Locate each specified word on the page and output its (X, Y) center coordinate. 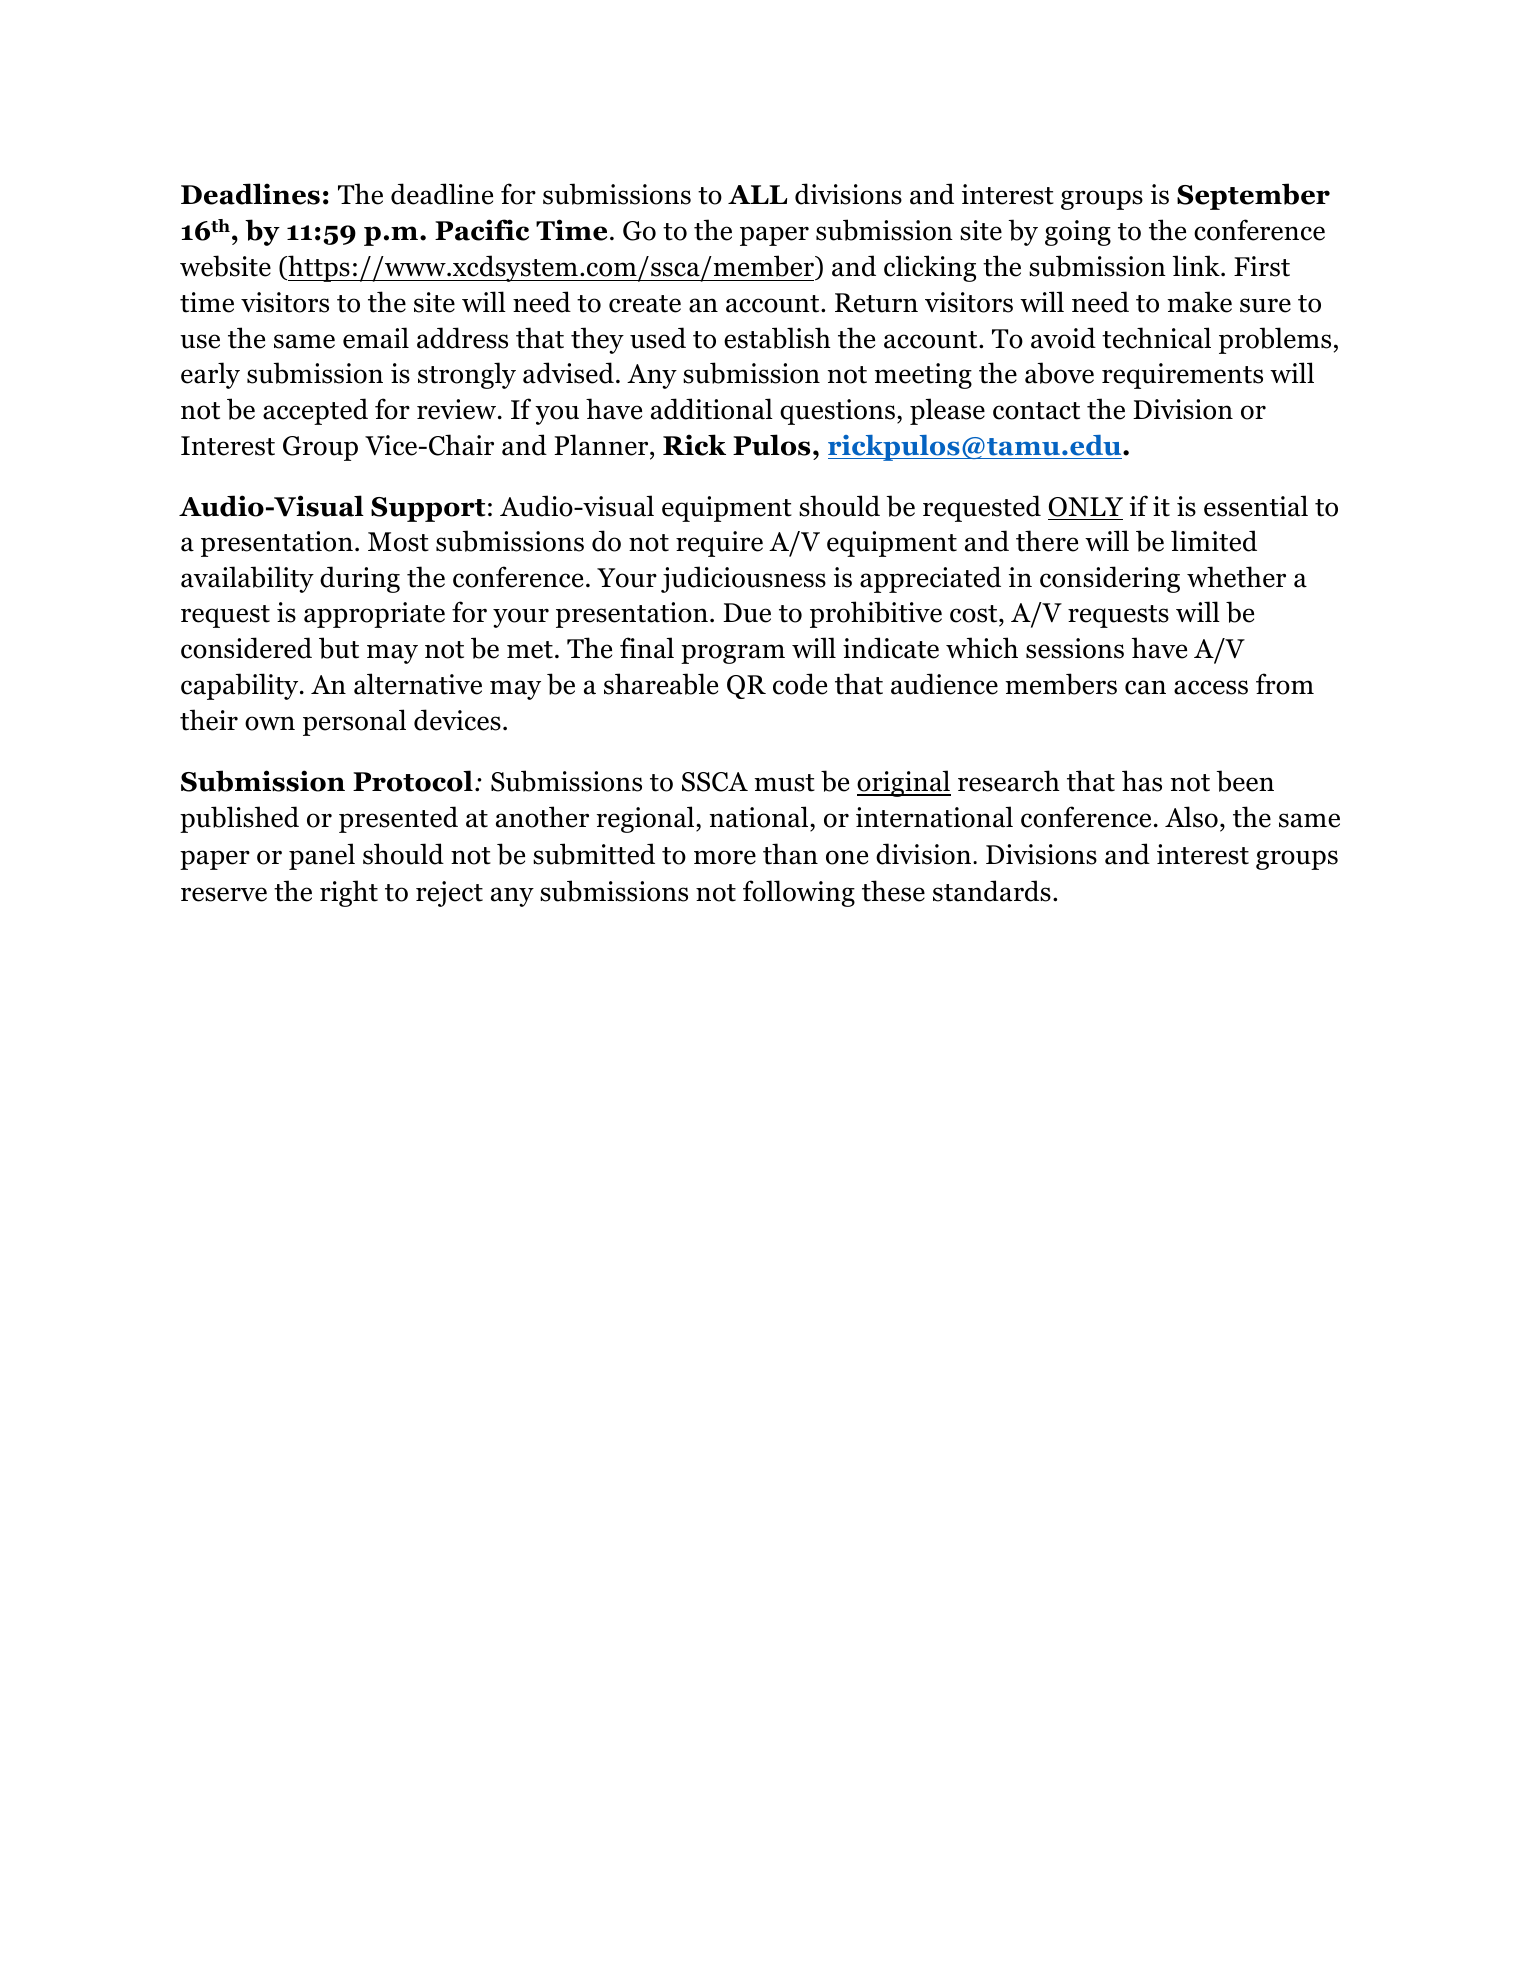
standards (992, 891)
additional (712, 409)
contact (1036, 411)
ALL (757, 194)
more (725, 857)
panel (322, 856)
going (1078, 233)
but (339, 648)
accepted (315, 411)
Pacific (482, 230)
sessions (1075, 648)
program (733, 654)
